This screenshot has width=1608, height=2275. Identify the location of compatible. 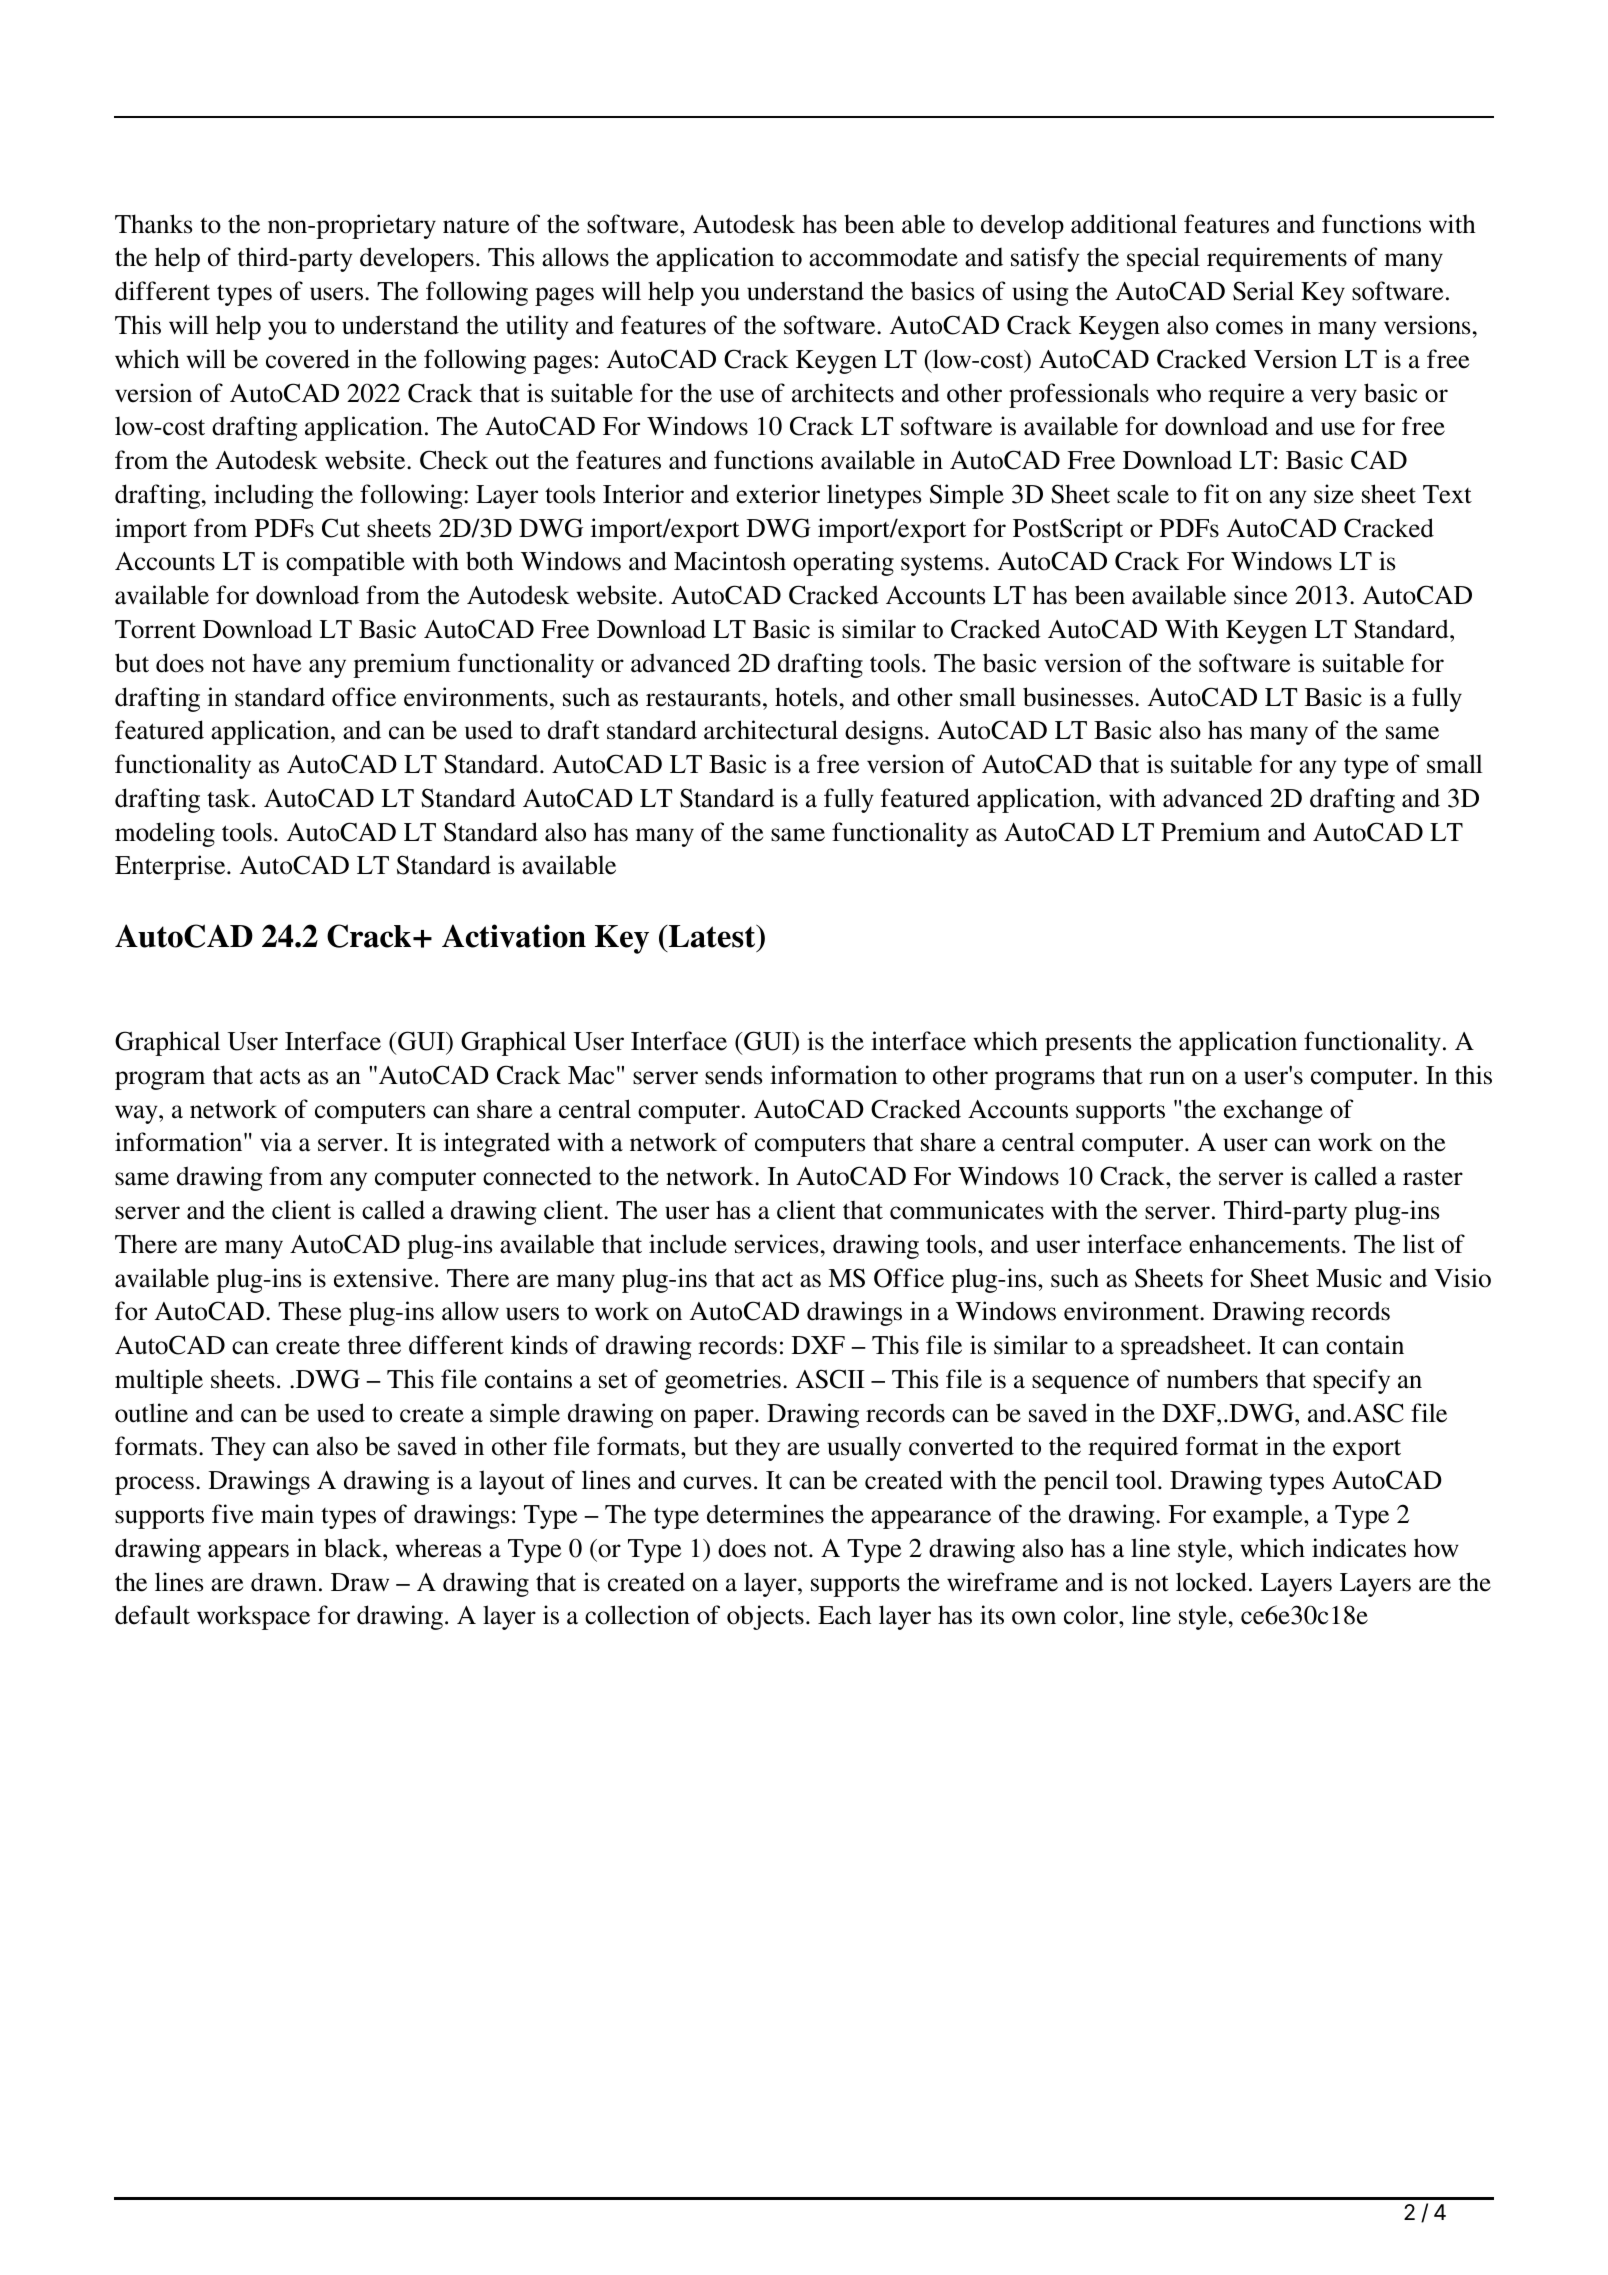
(345, 563).
